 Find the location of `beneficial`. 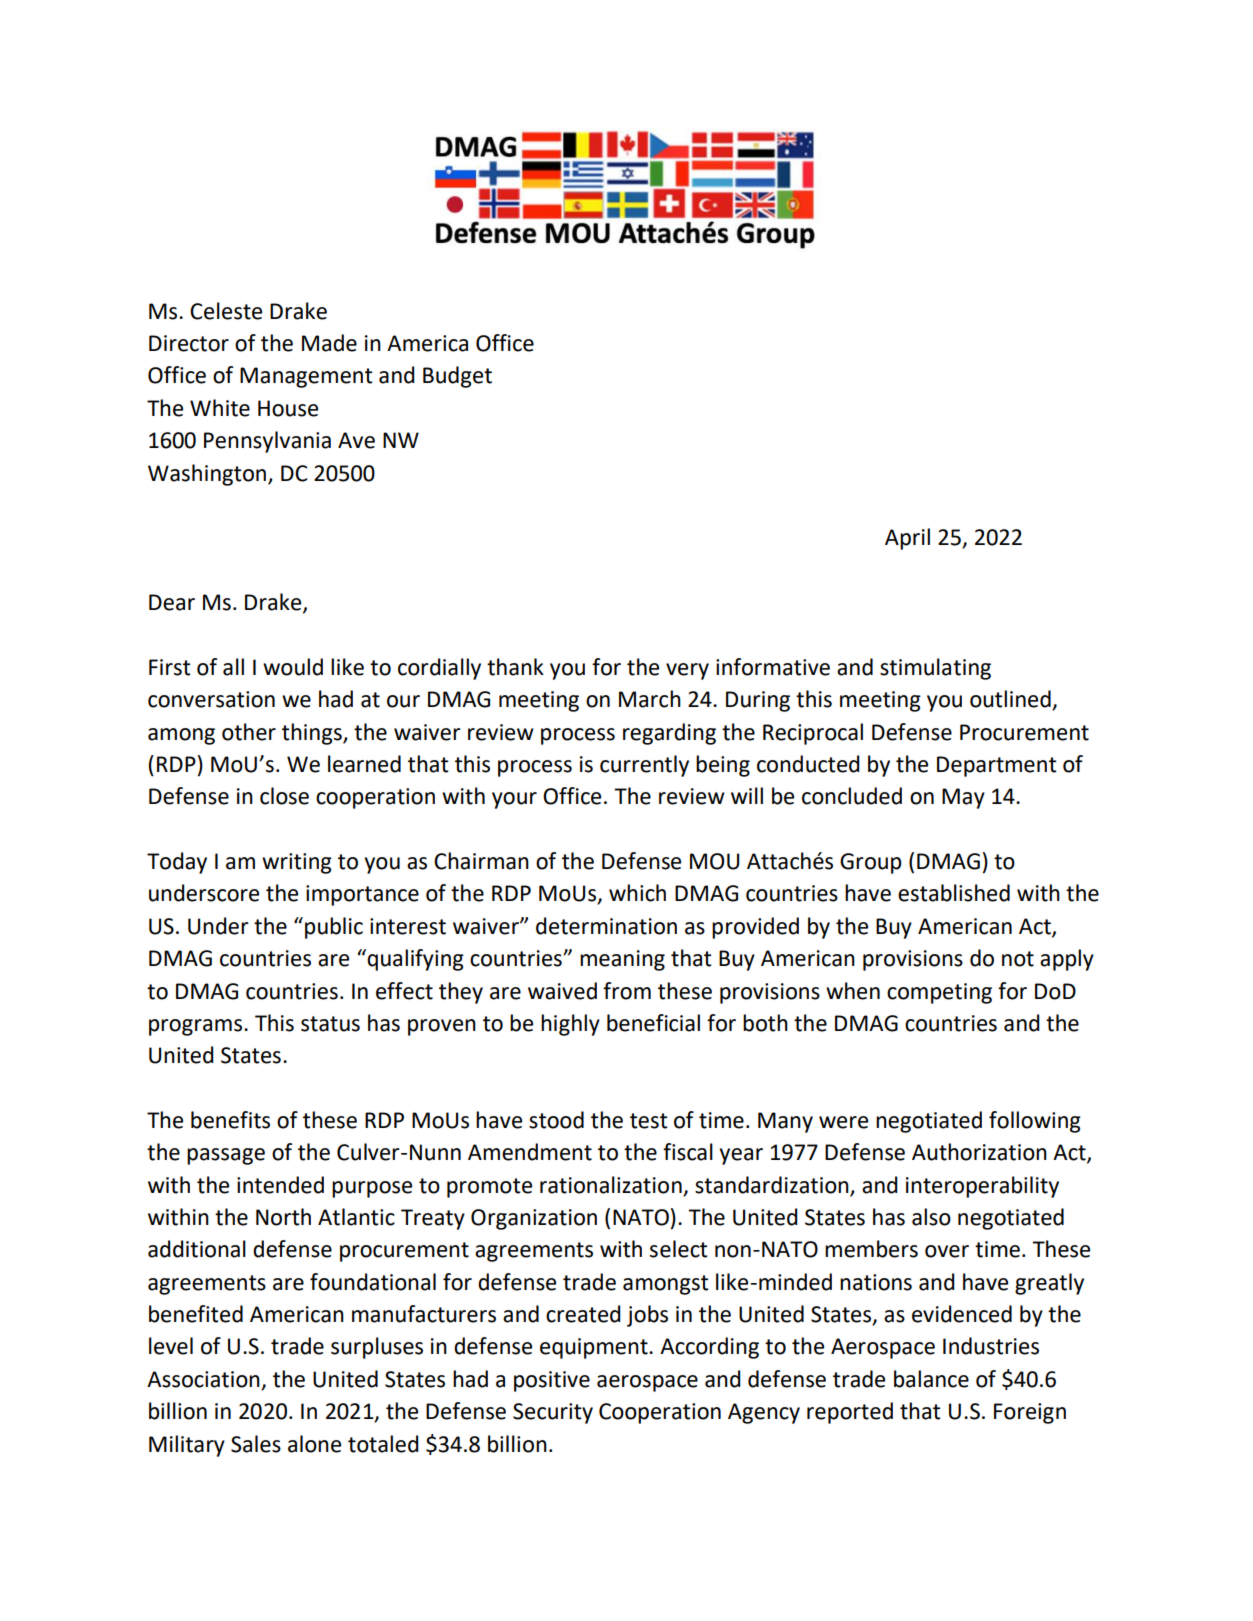

beneficial is located at coordinates (653, 1023).
